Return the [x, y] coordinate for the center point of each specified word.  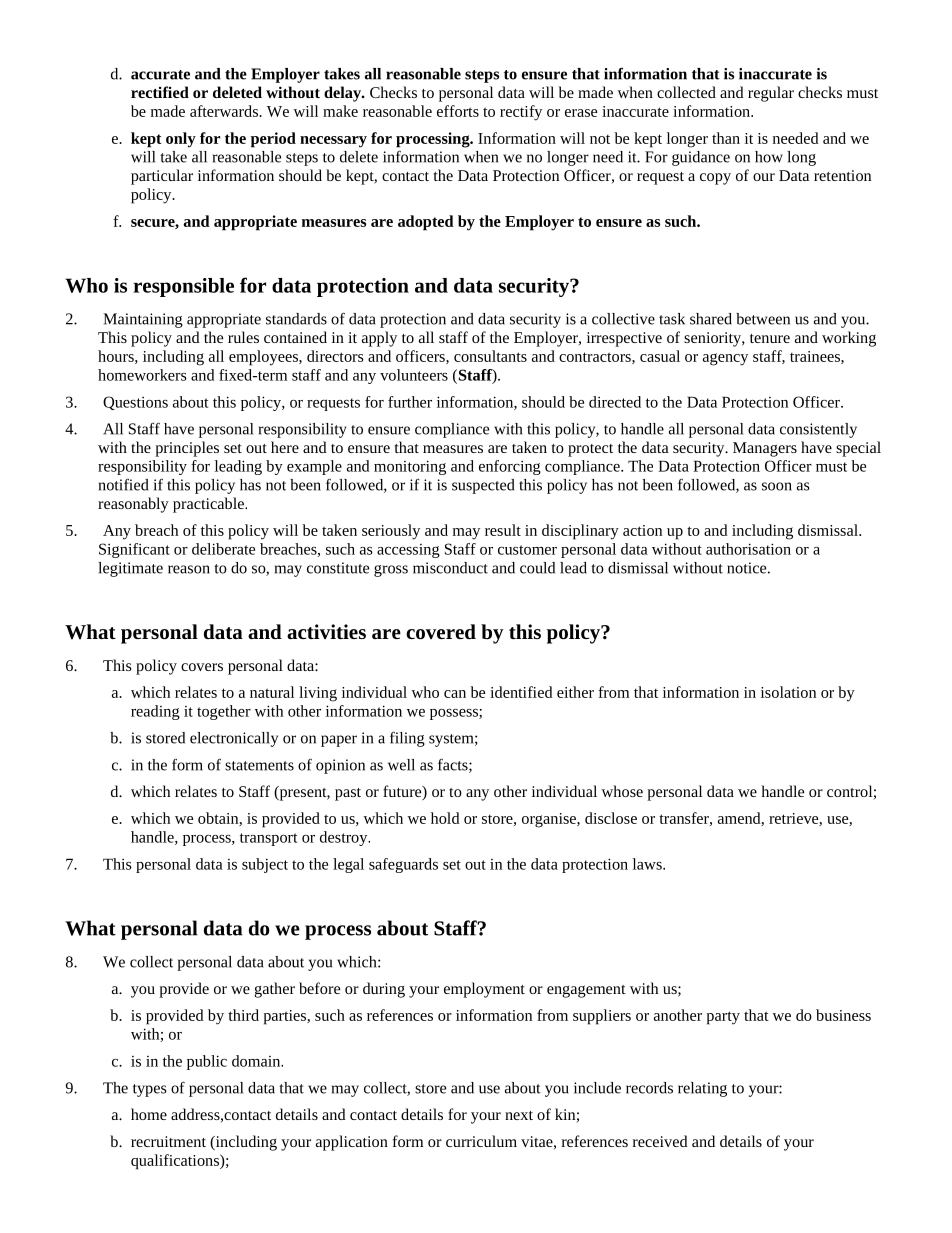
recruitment [168, 1141]
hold [445, 818]
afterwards [225, 111]
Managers [765, 449]
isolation [788, 692]
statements [259, 766]
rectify [521, 113]
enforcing [510, 467]
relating [702, 1089]
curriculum [481, 1141]
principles [187, 449]
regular [771, 94]
